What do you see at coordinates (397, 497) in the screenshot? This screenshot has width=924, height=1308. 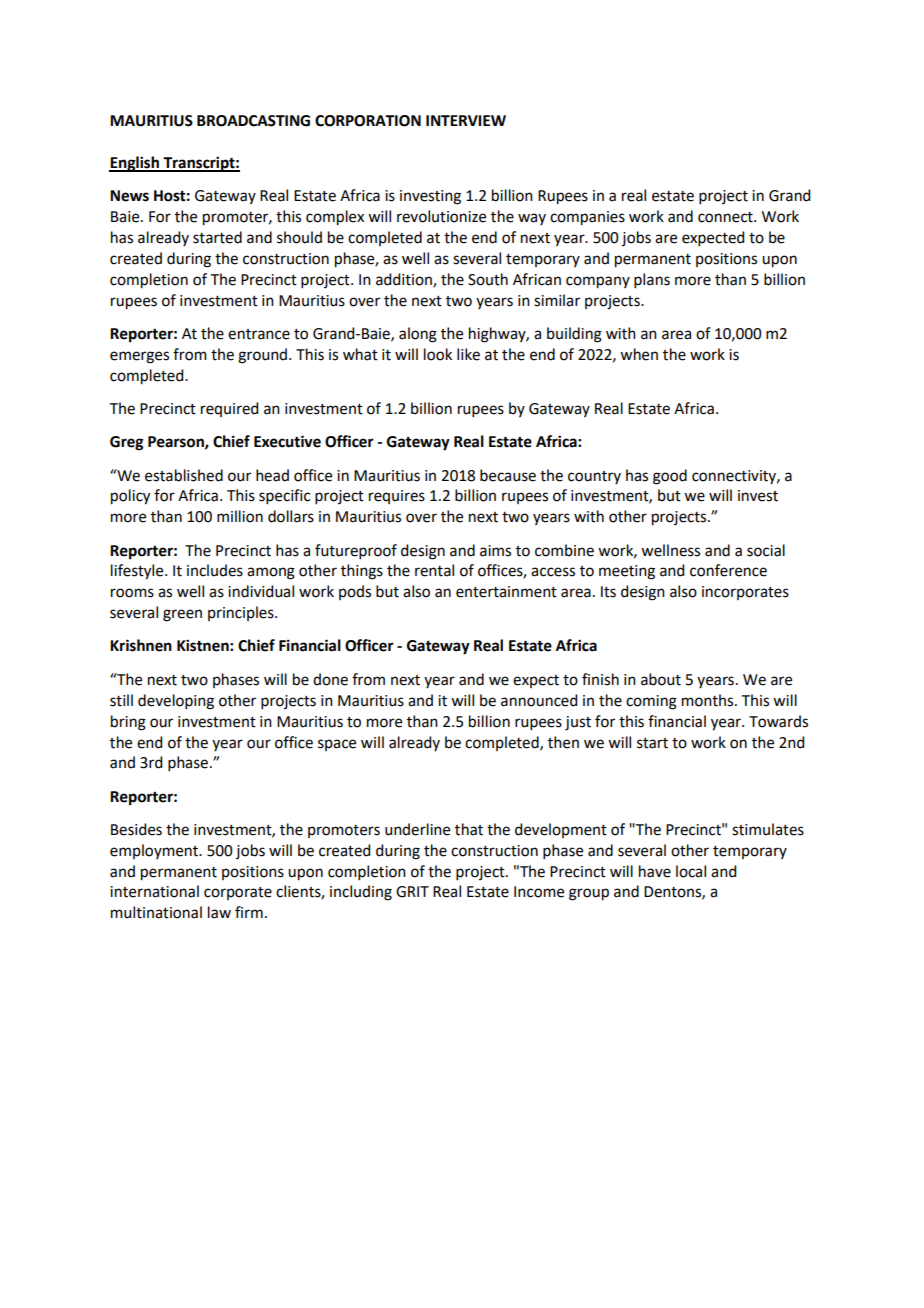 I see `requires` at bounding box center [397, 497].
